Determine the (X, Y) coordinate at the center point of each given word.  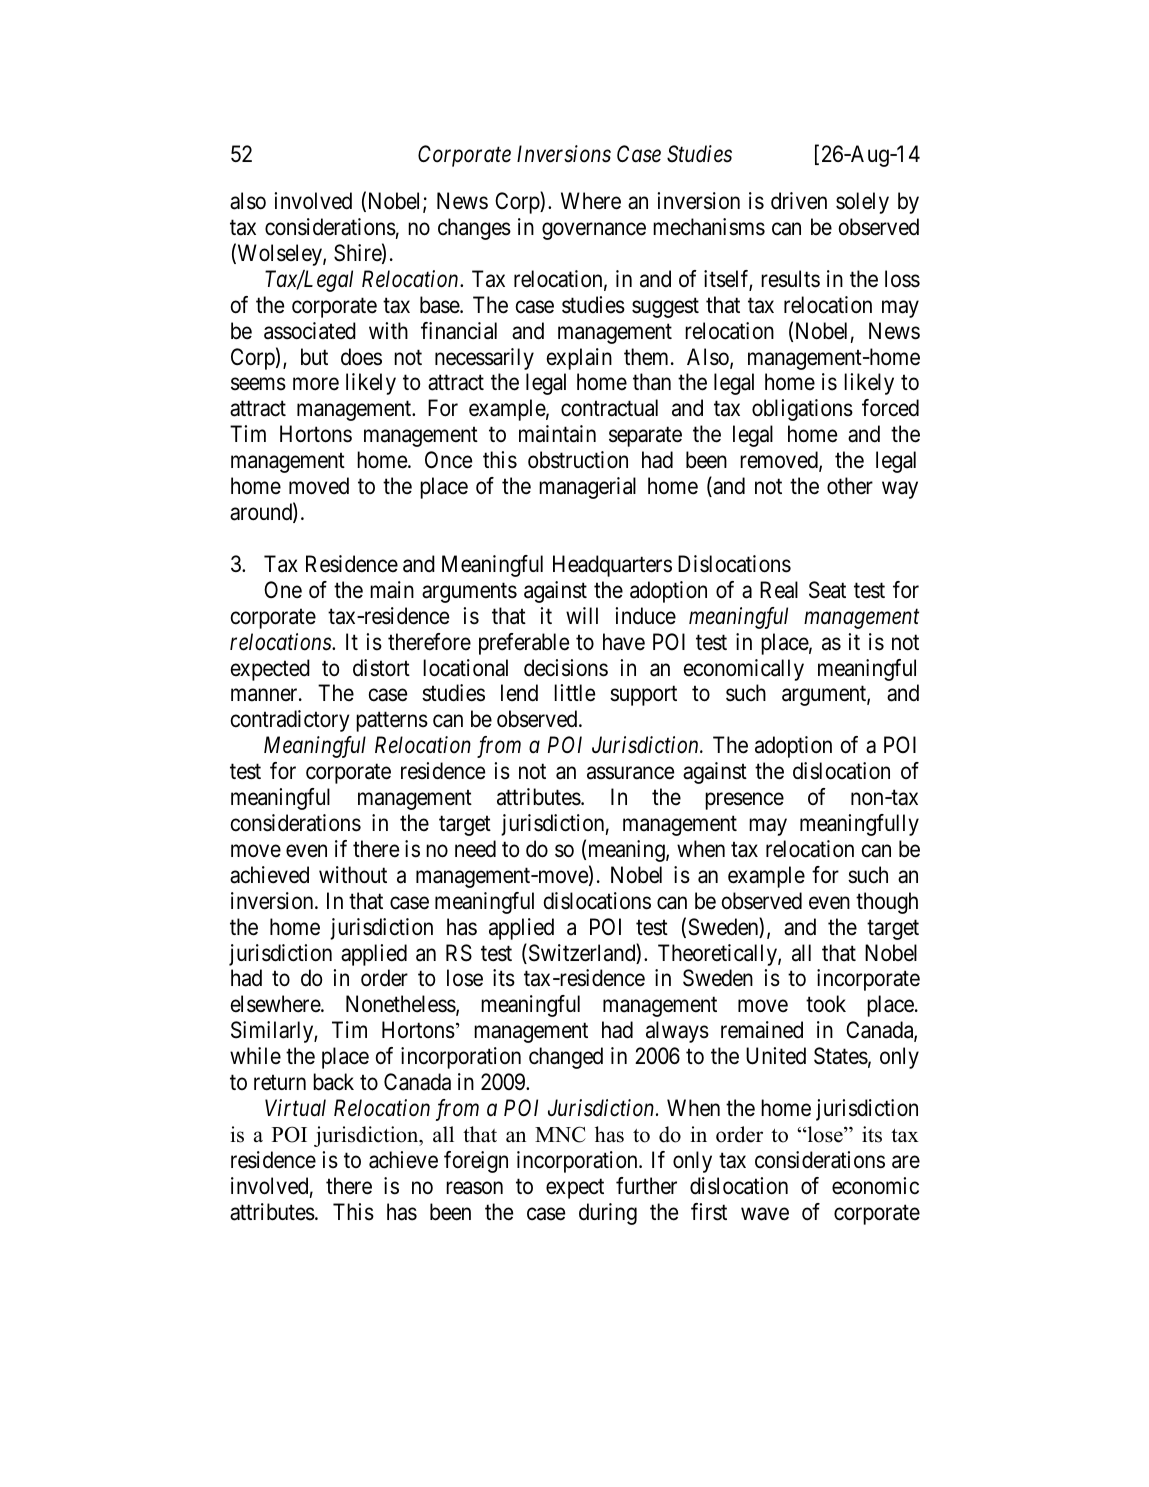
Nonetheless (401, 1004)
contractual (609, 408)
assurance (630, 773)
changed (566, 1058)
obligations (802, 410)
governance (594, 231)
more (316, 384)
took (826, 1004)
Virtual (295, 1108)
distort (381, 668)
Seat (827, 590)
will (582, 615)
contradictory (290, 721)
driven (799, 201)
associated (310, 331)
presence (744, 801)
